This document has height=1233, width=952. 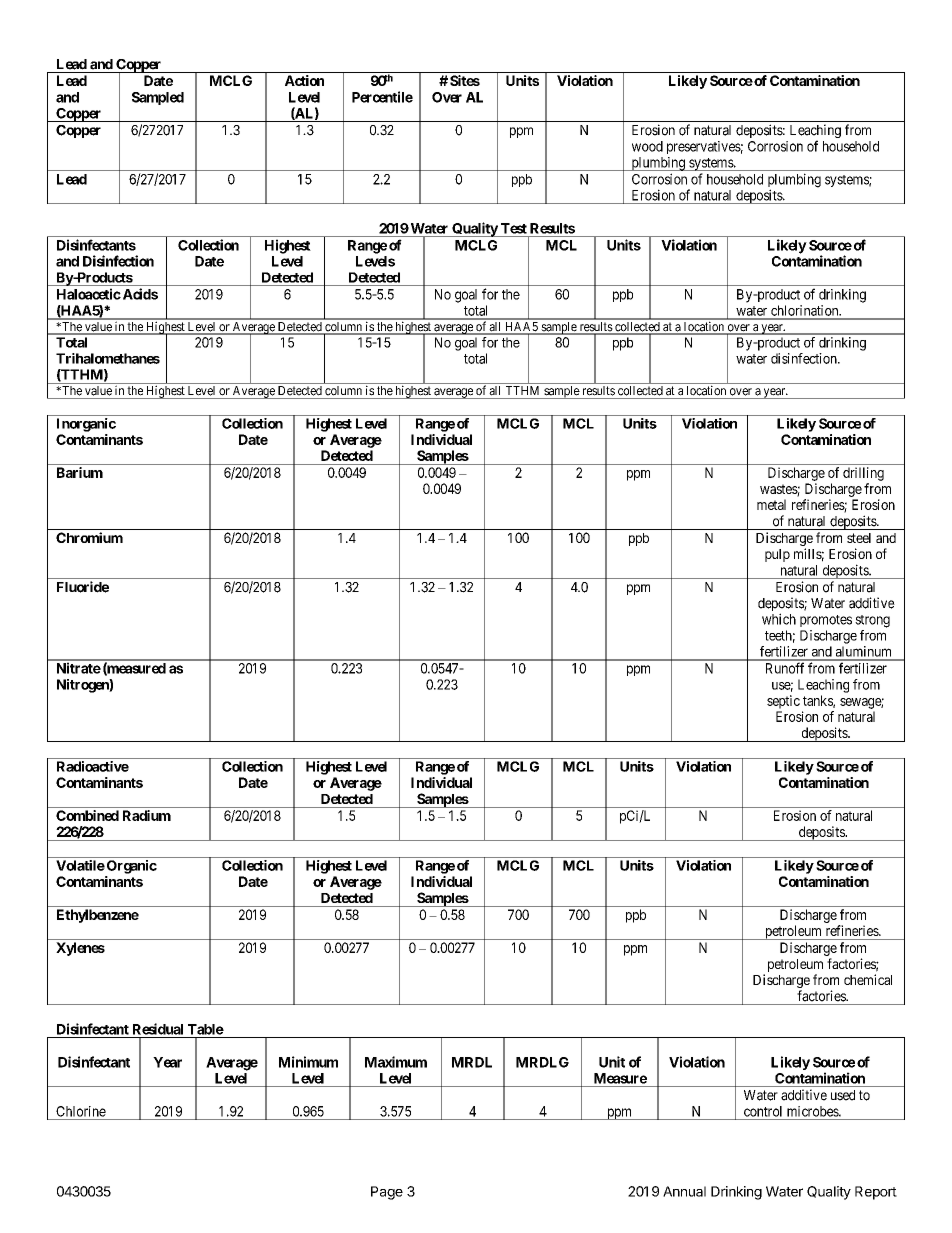 I want to click on Chlorine, so click(x=81, y=1111).
